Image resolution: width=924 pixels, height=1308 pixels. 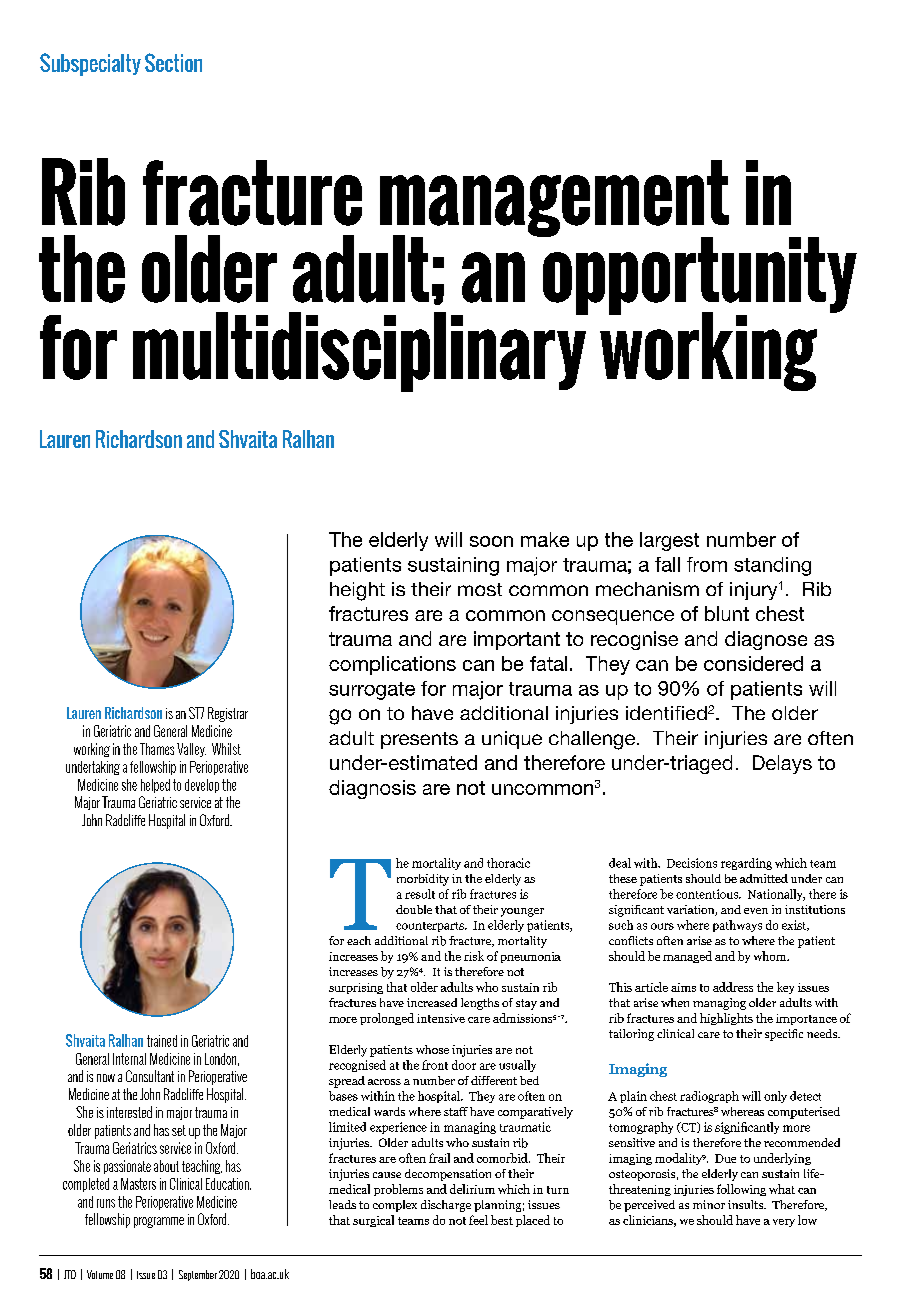 What do you see at coordinates (726, 1019) in the screenshot?
I see `highlights` at bounding box center [726, 1019].
